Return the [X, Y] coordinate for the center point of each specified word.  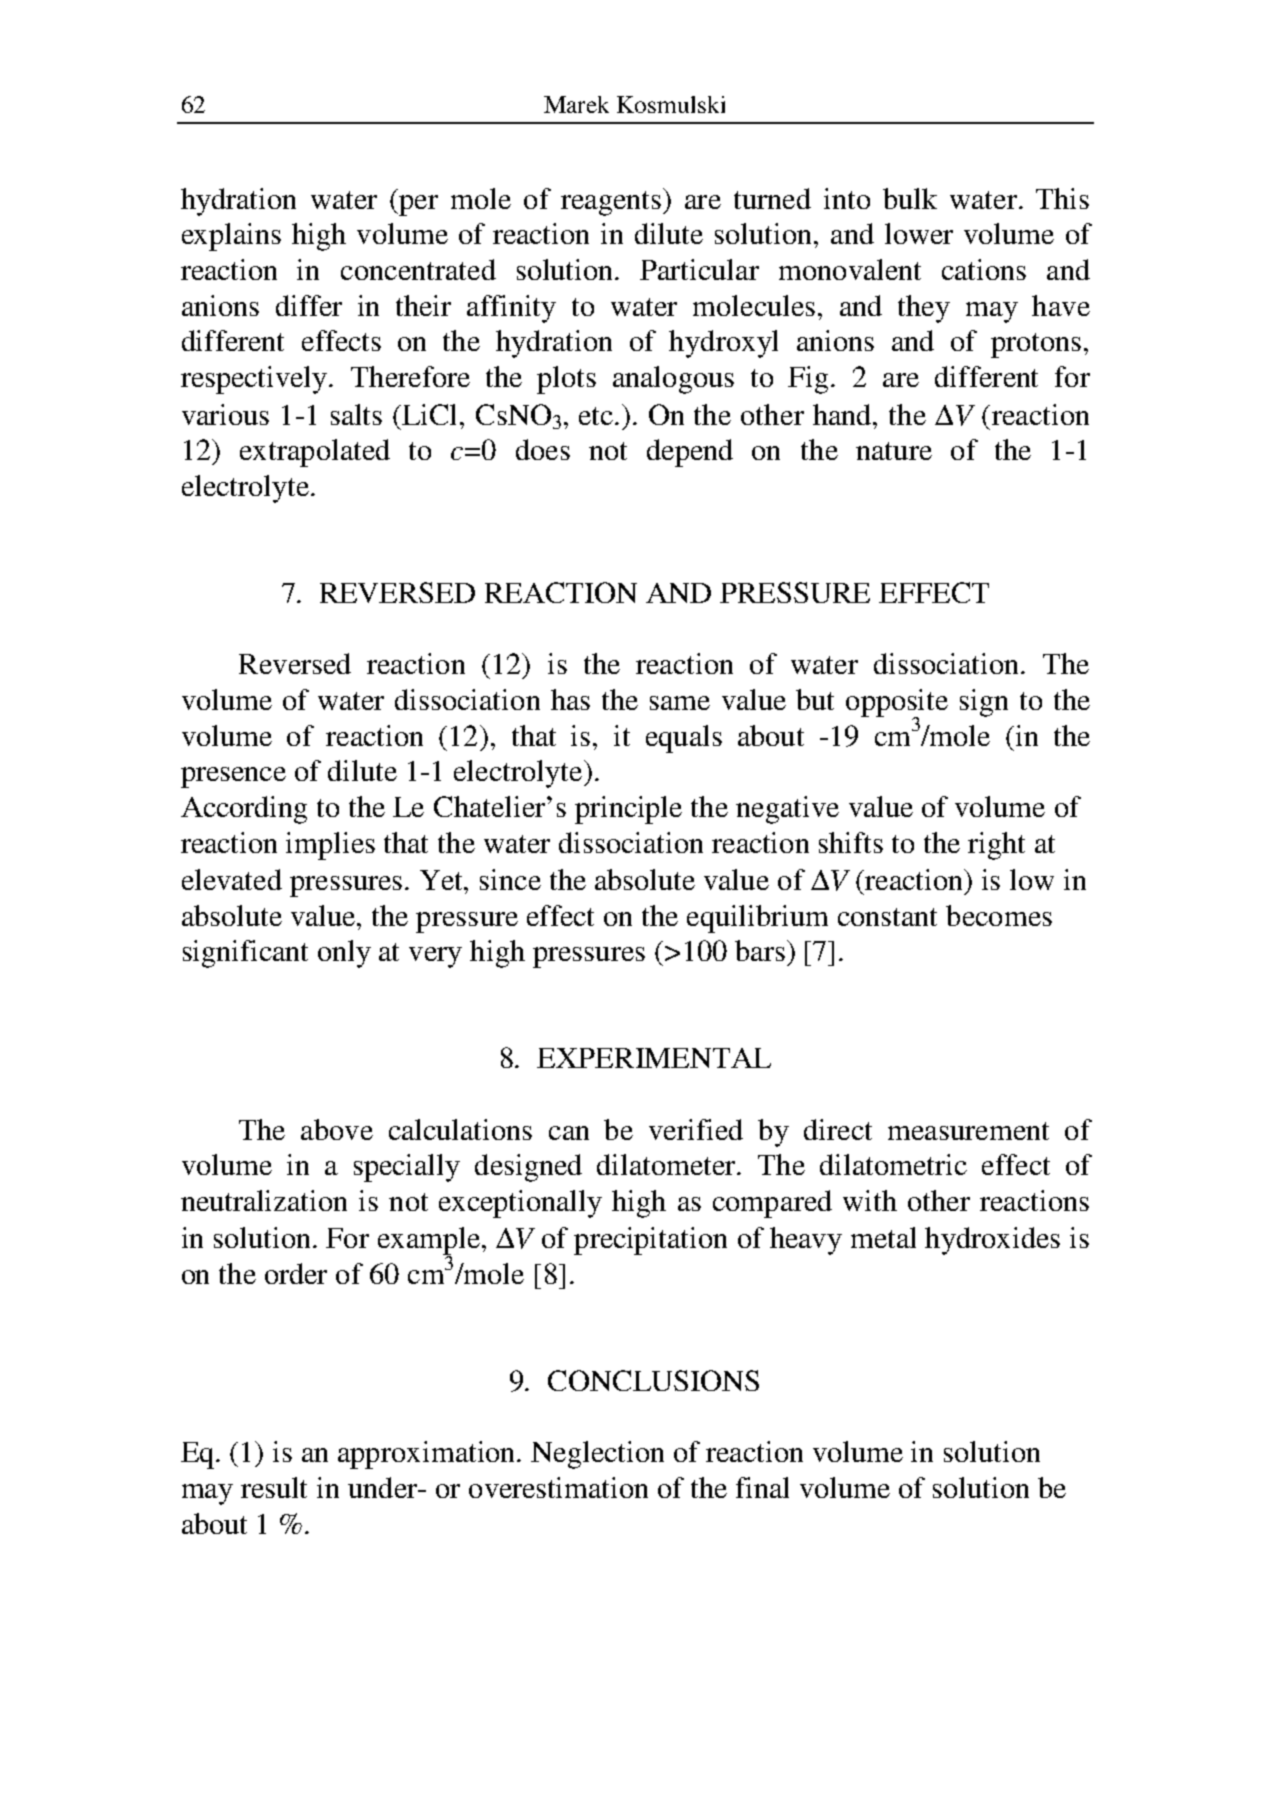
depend [690, 453]
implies [330, 846]
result [274, 1487]
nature [894, 451]
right [996, 846]
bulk [910, 198]
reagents [611, 203]
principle [628, 810]
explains [231, 237]
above [337, 1129]
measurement [968, 1131]
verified [696, 1129]
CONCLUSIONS [653, 1380]
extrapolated [315, 453]
